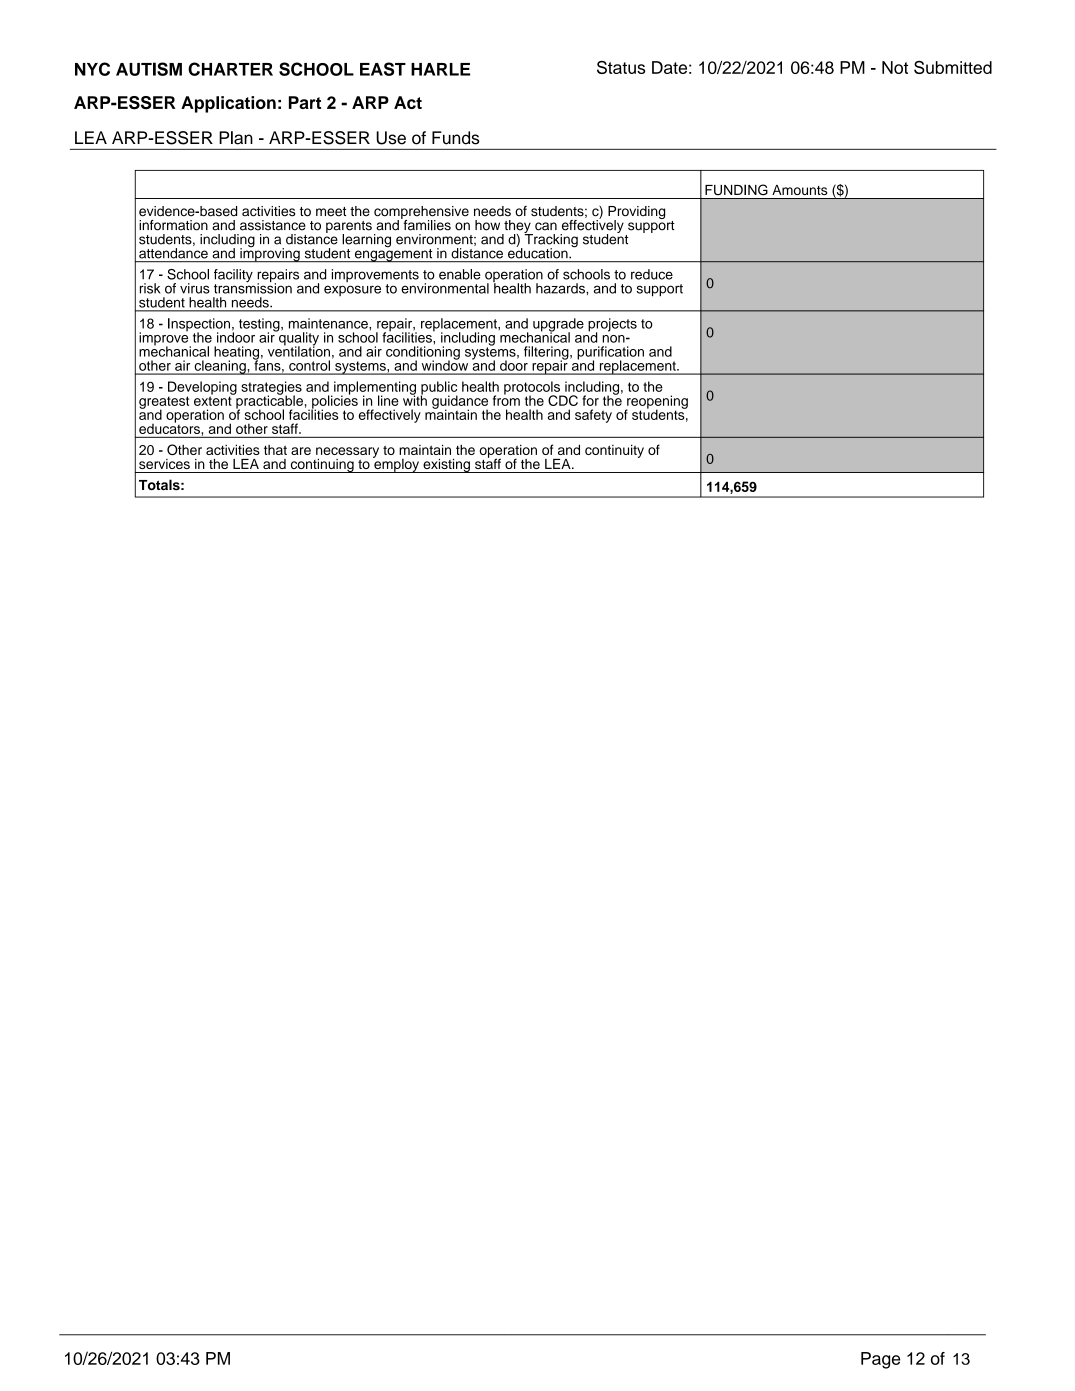 The width and height of the document is (1075, 1391). Describe the element at coordinates (228, 104) in the document. I see `Application` at that location.
